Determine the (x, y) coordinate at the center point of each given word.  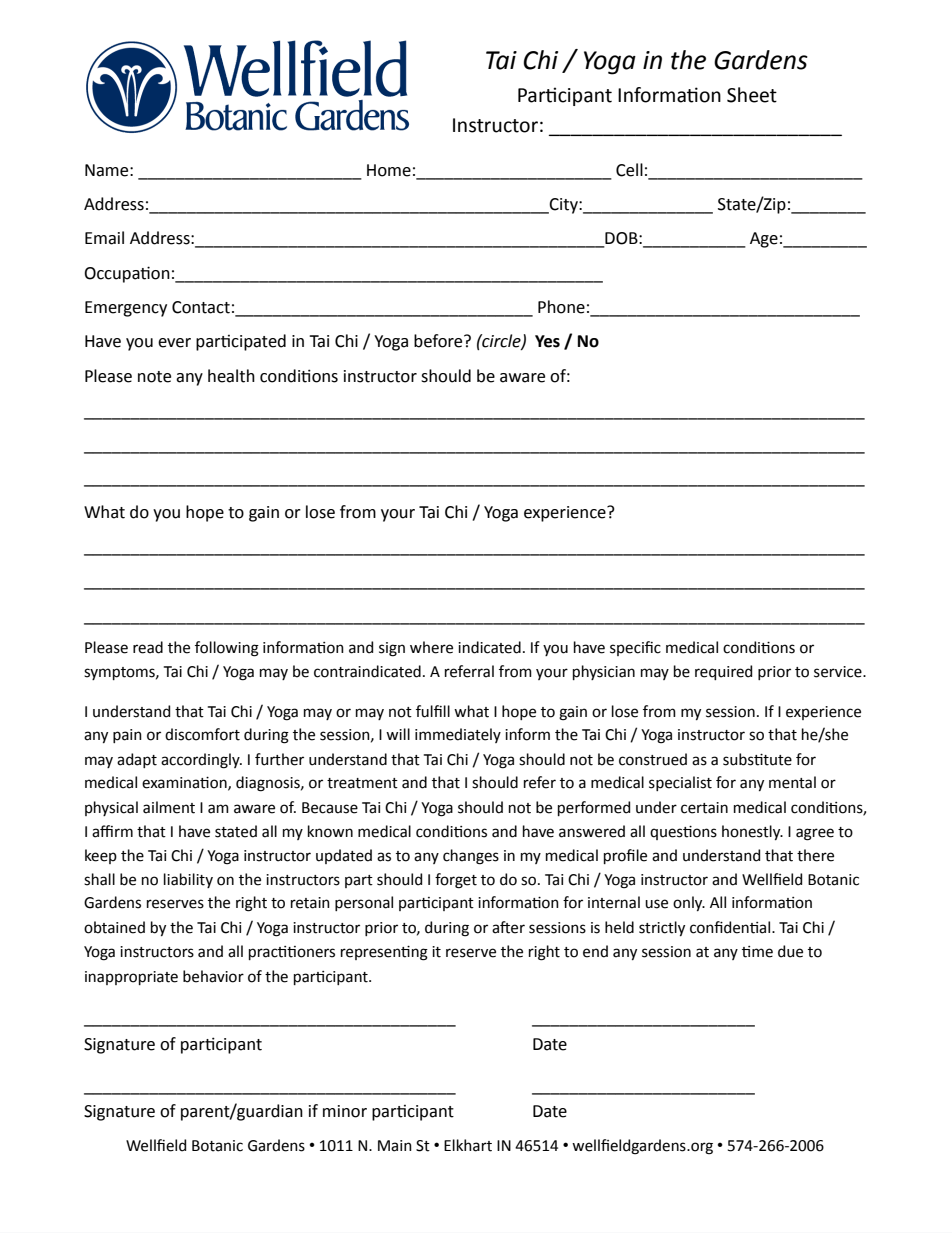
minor (345, 1111)
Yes (547, 341)
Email (104, 238)
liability (188, 880)
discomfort (202, 734)
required (723, 672)
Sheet (752, 95)
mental (792, 782)
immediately (458, 735)
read (148, 647)
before (439, 341)
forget (456, 881)
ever (174, 343)
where (431, 647)
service (839, 672)
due (790, 951)
